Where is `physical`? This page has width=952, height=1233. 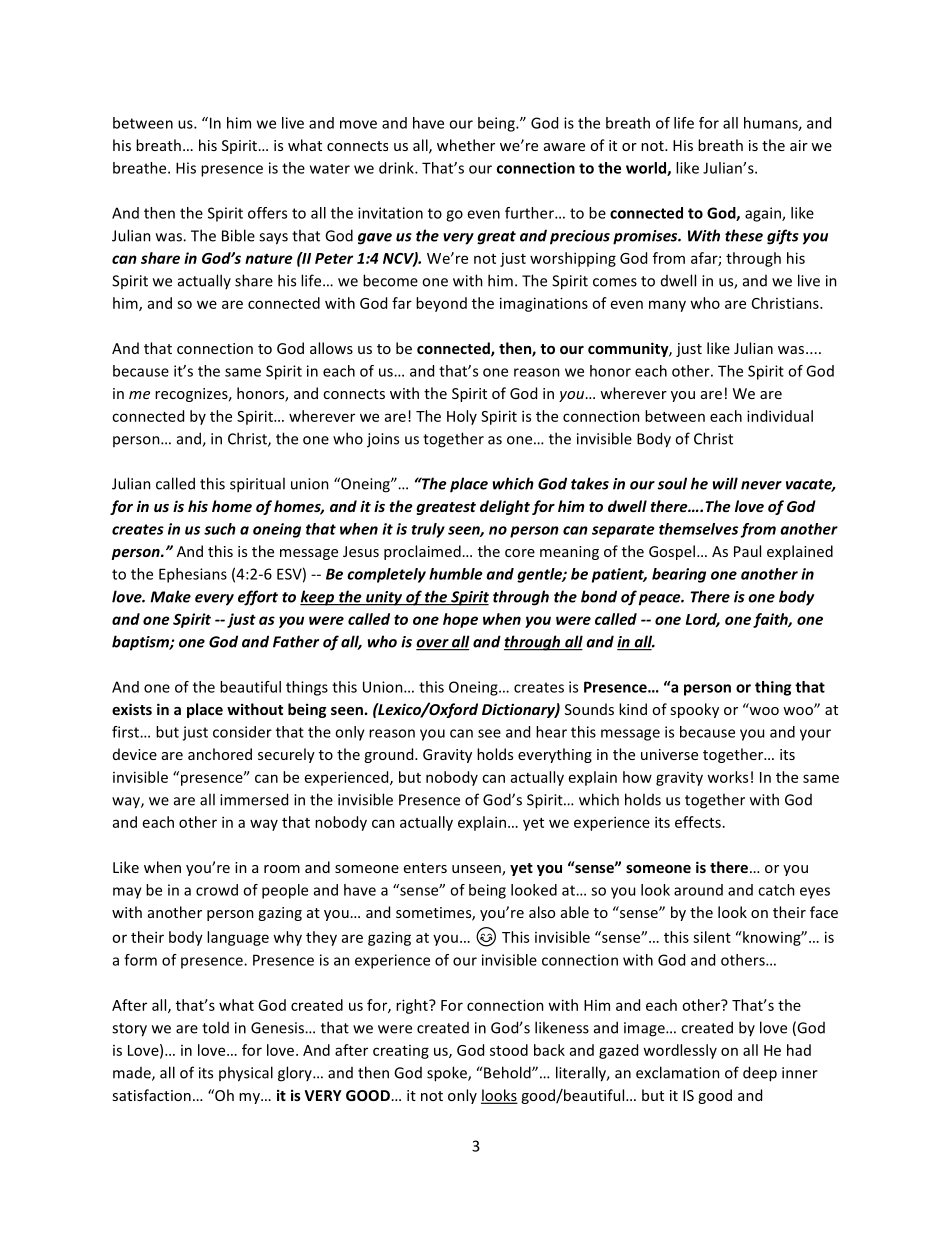 physical is located at coordinates (246, 1074).
